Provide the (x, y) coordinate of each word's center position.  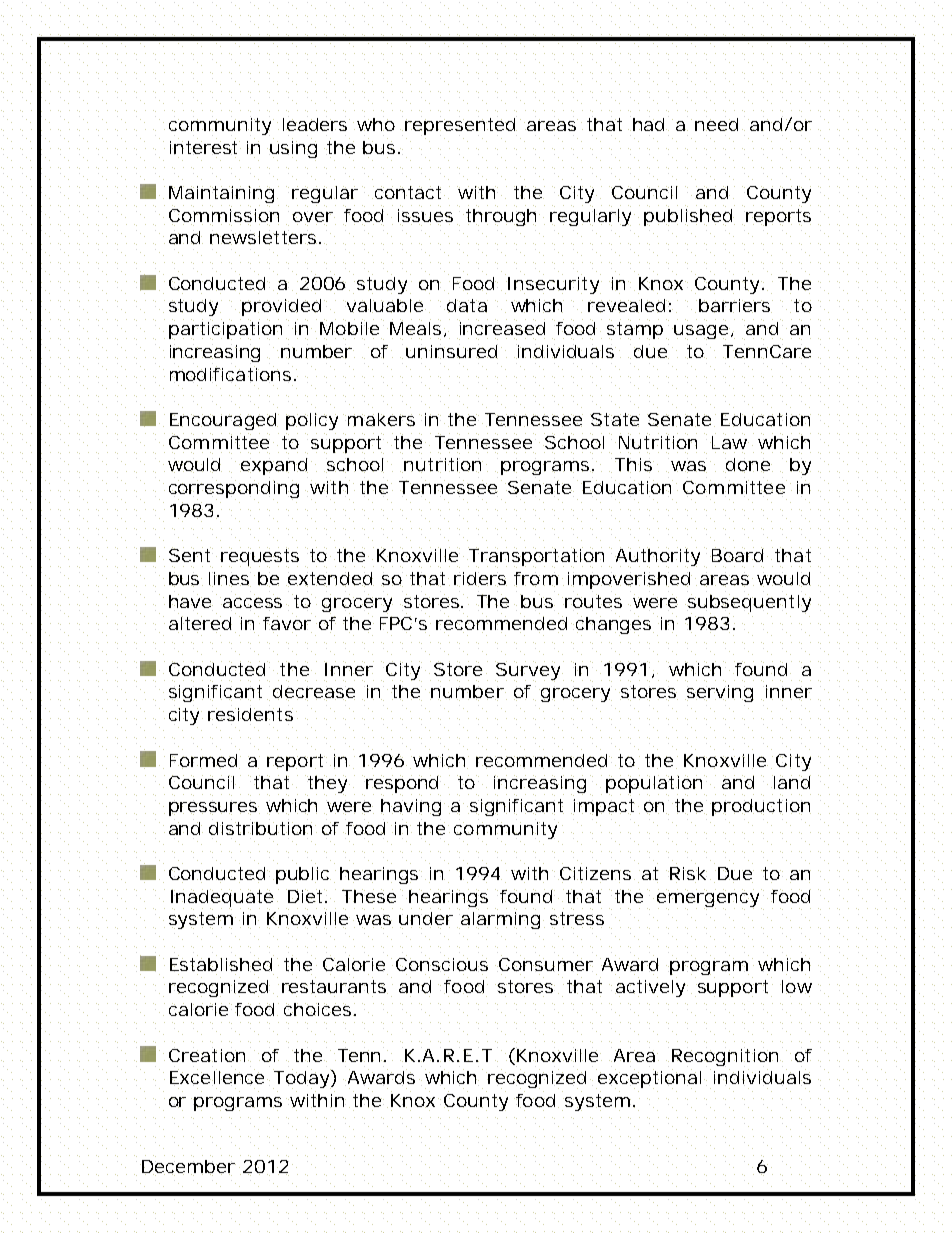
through (505, 216)
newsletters (265, 237)
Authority (661, 557)
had (651, 123)
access (256, 602)
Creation (210, 1054)
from (539, 579)
